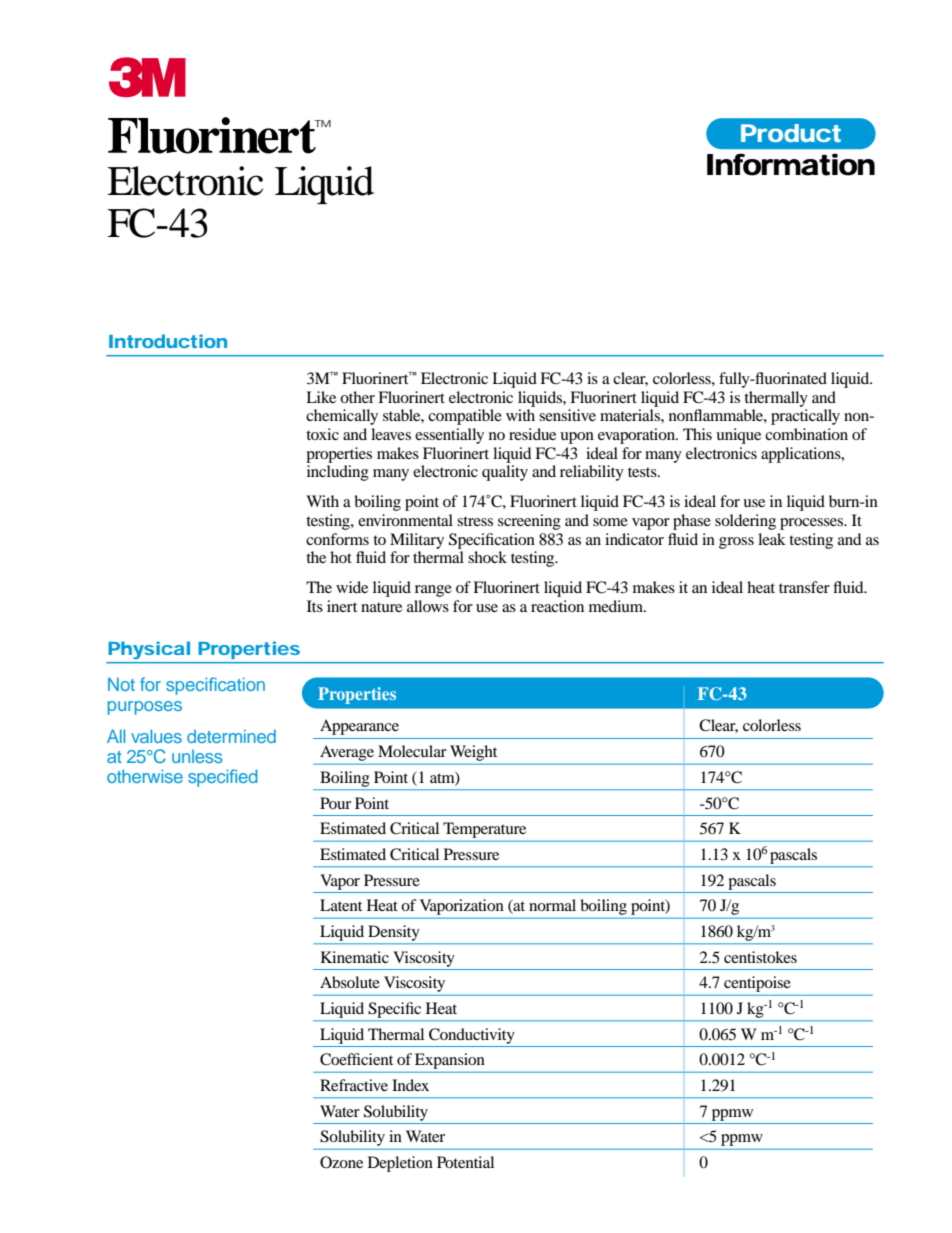  I want to click on practically, so click(805, 417).
